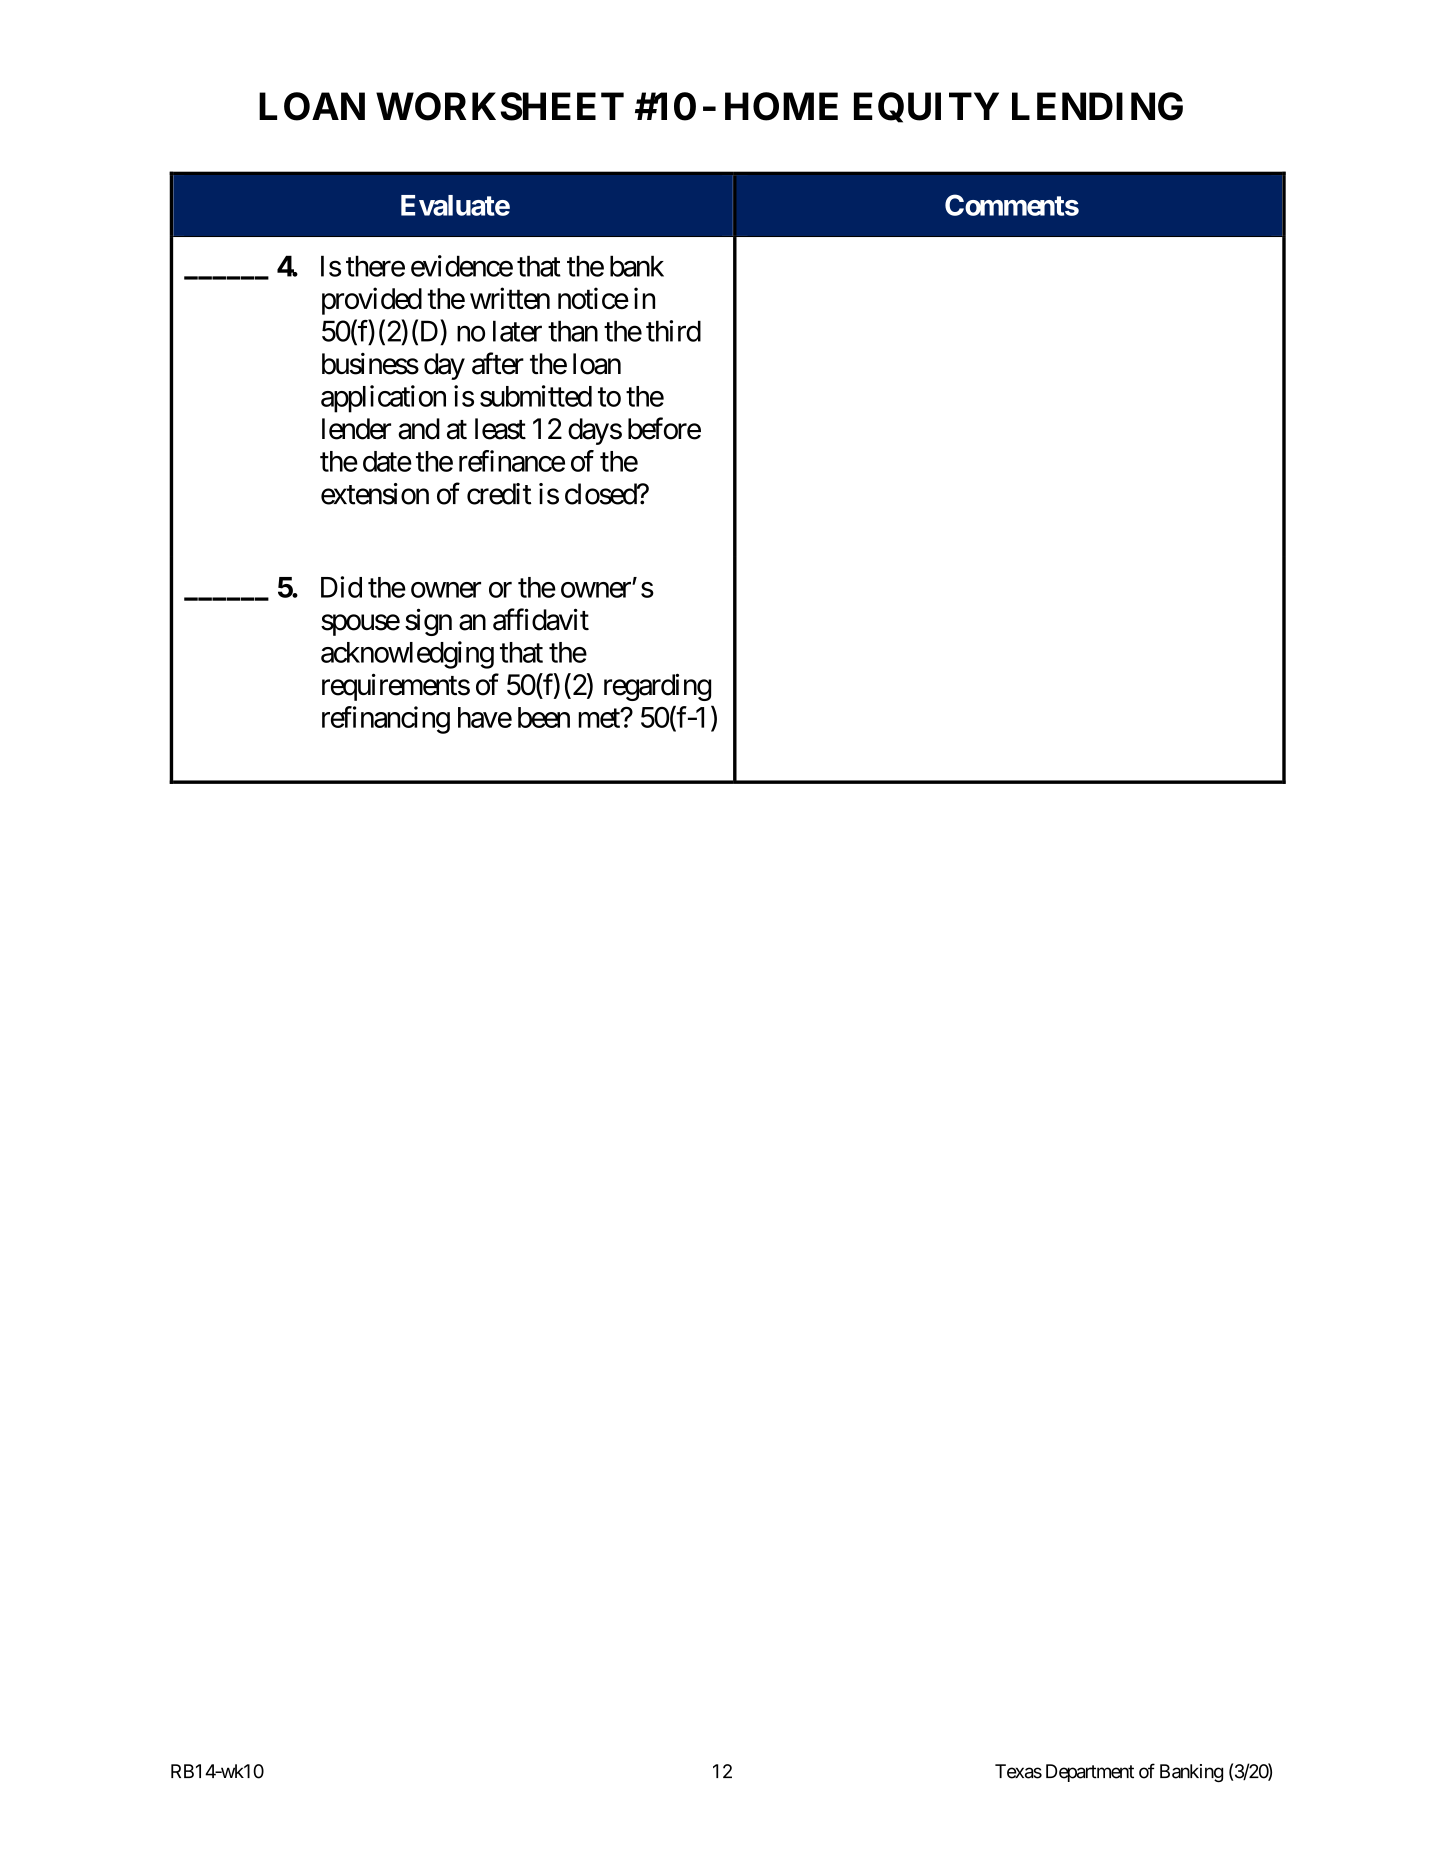 This screenshot has width=1443, height=1867. I want to click on regarding, so click(657, 687).
